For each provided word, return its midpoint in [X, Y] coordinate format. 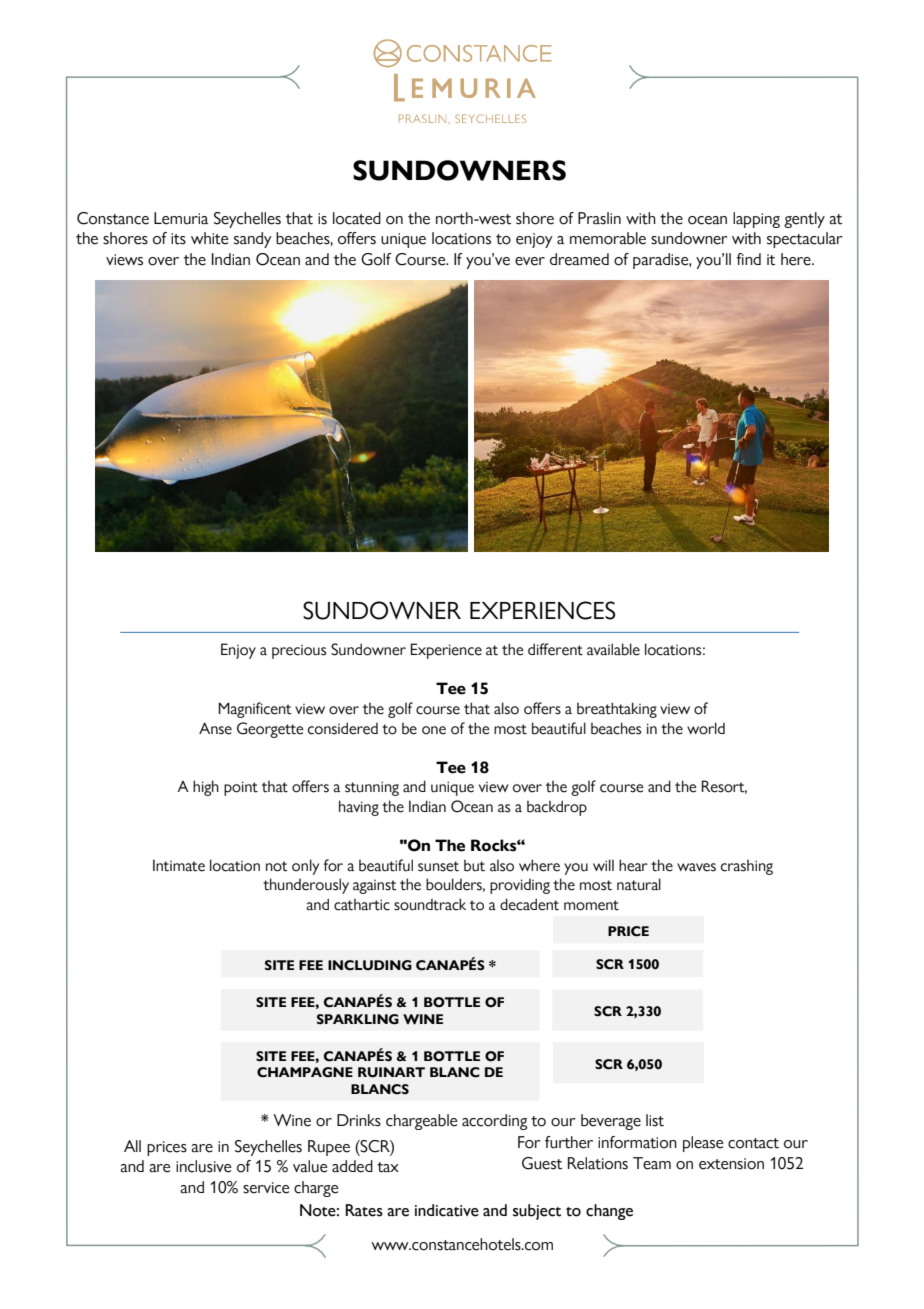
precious [299, 652]
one [434, 730]
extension [731, 1164]
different [555, 649]
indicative [447, 1210]
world [706, 728]
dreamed [579, 259]
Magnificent [255, 710]
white [209, 238]
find [749, 259]
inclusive [203, 1166]
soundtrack [430, 904]
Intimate [179, 865]
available [613, 649]
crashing [747, 867]
